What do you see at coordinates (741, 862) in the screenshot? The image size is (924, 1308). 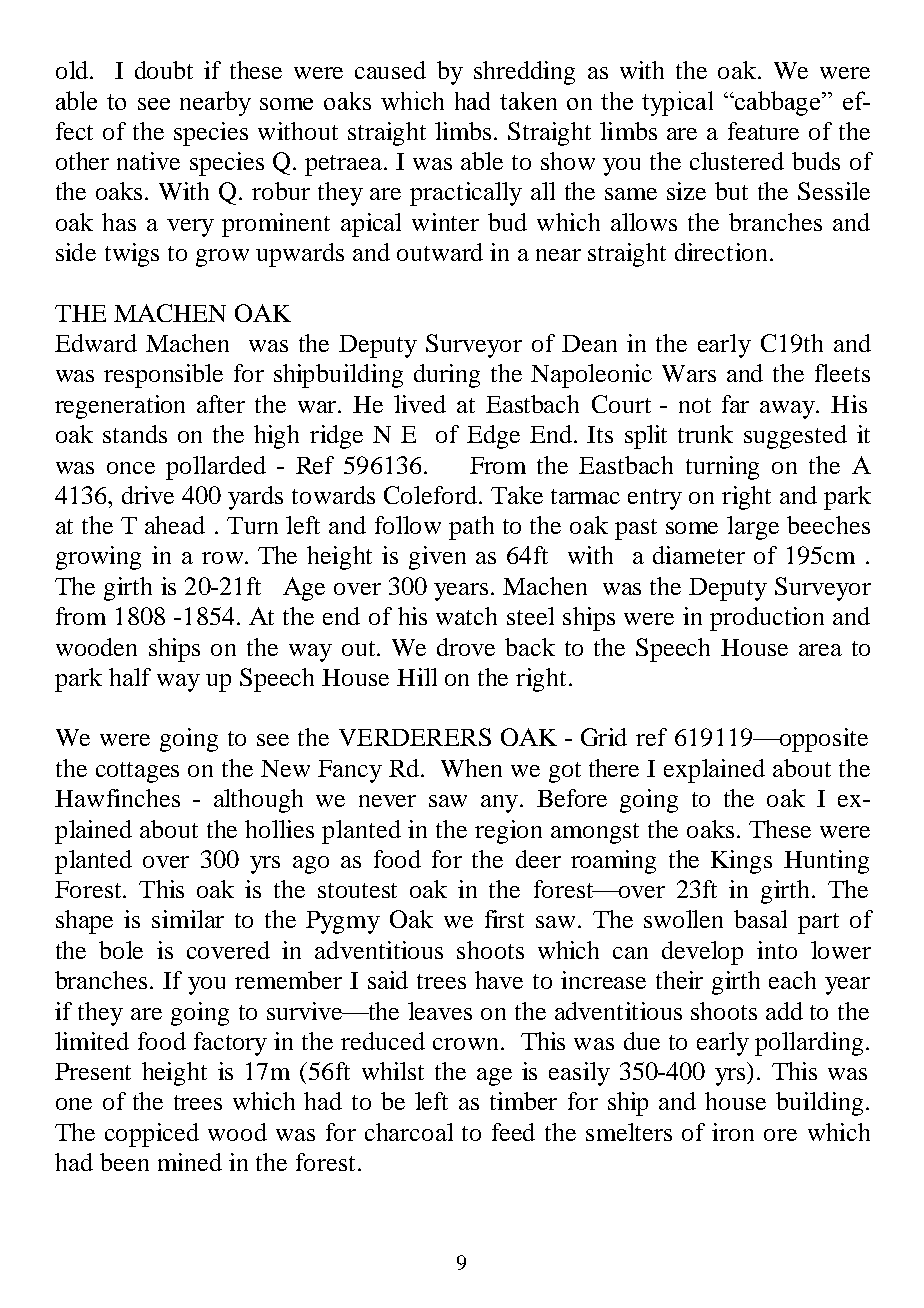 I see `Kings` at bounding box center [741, 862].
